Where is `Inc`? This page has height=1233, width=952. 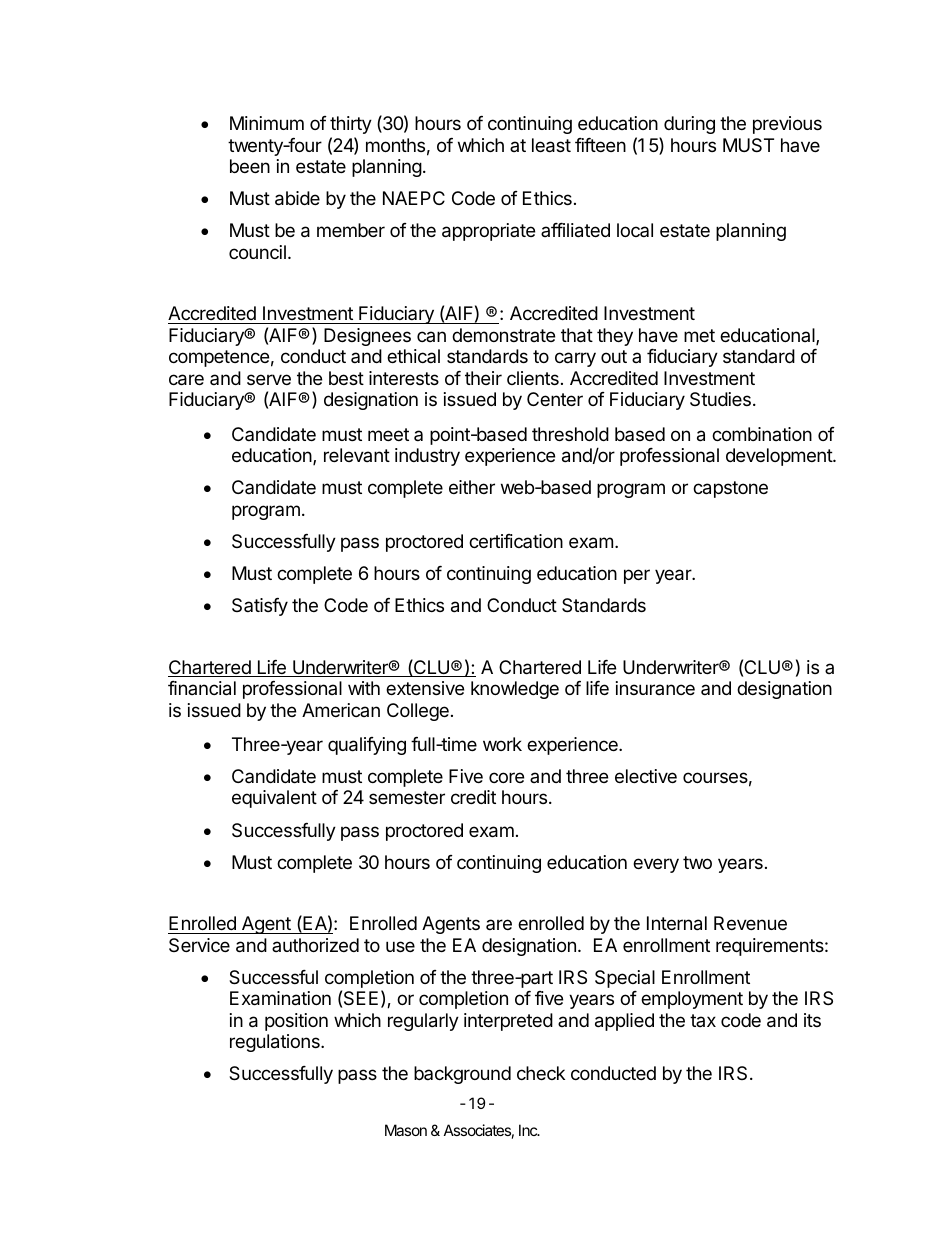 Inc is located at coordinates (529, 1130).
